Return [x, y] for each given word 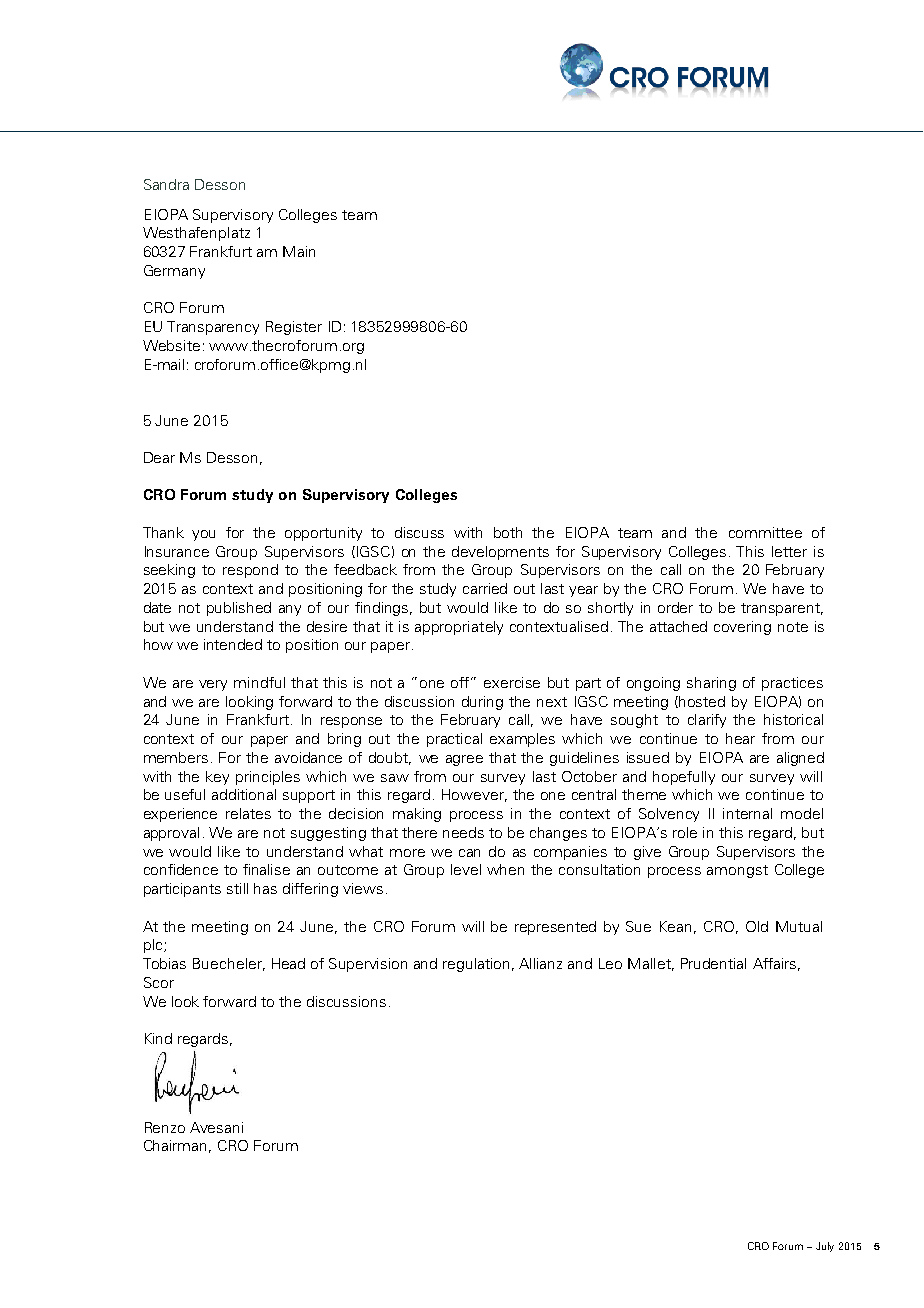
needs [463, 832]
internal [747, 813]
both [508, 532]
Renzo [165, 1127]
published [239, 609]
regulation [476, 965]
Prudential [713, 963]
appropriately [459, 628]
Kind [158, 1038]
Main [299, 251]
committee [765, 532]
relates [248, 813]
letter [789, 551]
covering [742, 628]
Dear [159, 457]
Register [294, 328]
